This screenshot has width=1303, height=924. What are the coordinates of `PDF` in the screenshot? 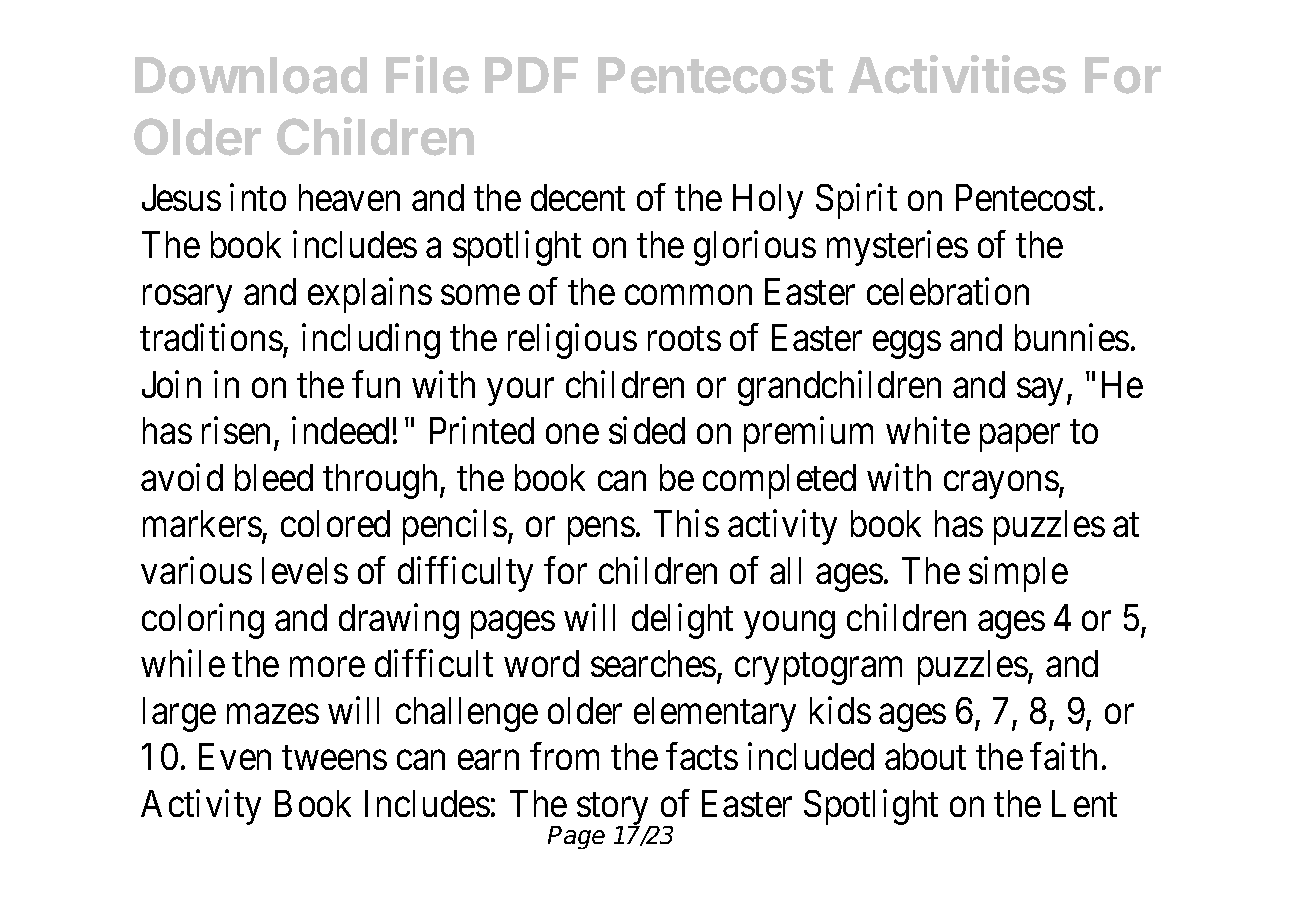 It's located at (531, 75).
